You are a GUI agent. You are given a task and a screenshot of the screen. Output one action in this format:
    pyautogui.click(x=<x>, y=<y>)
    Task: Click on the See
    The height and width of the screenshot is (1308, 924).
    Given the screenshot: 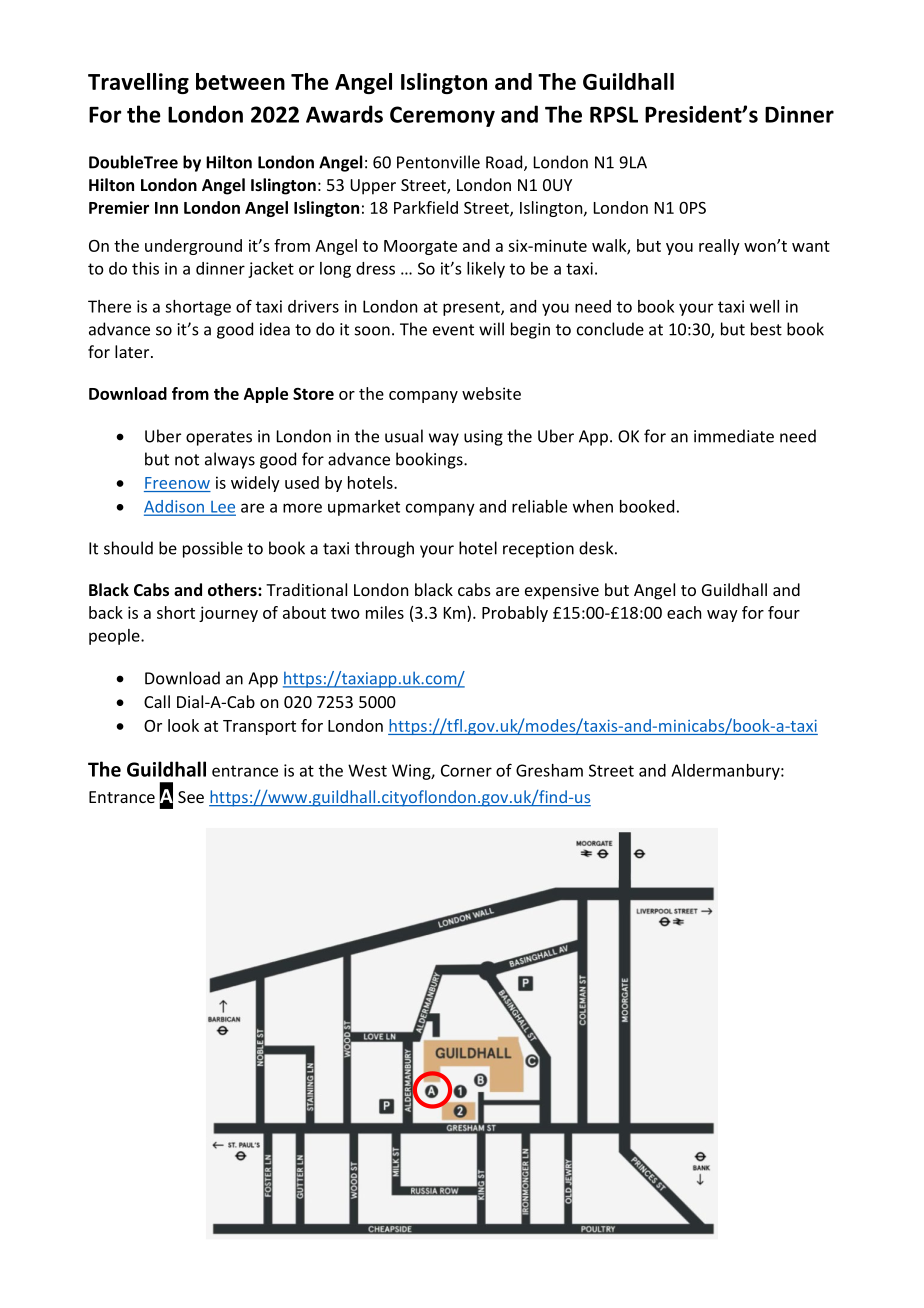 What is the action you would take?
    pyautogui.click(x=191, y=797)
